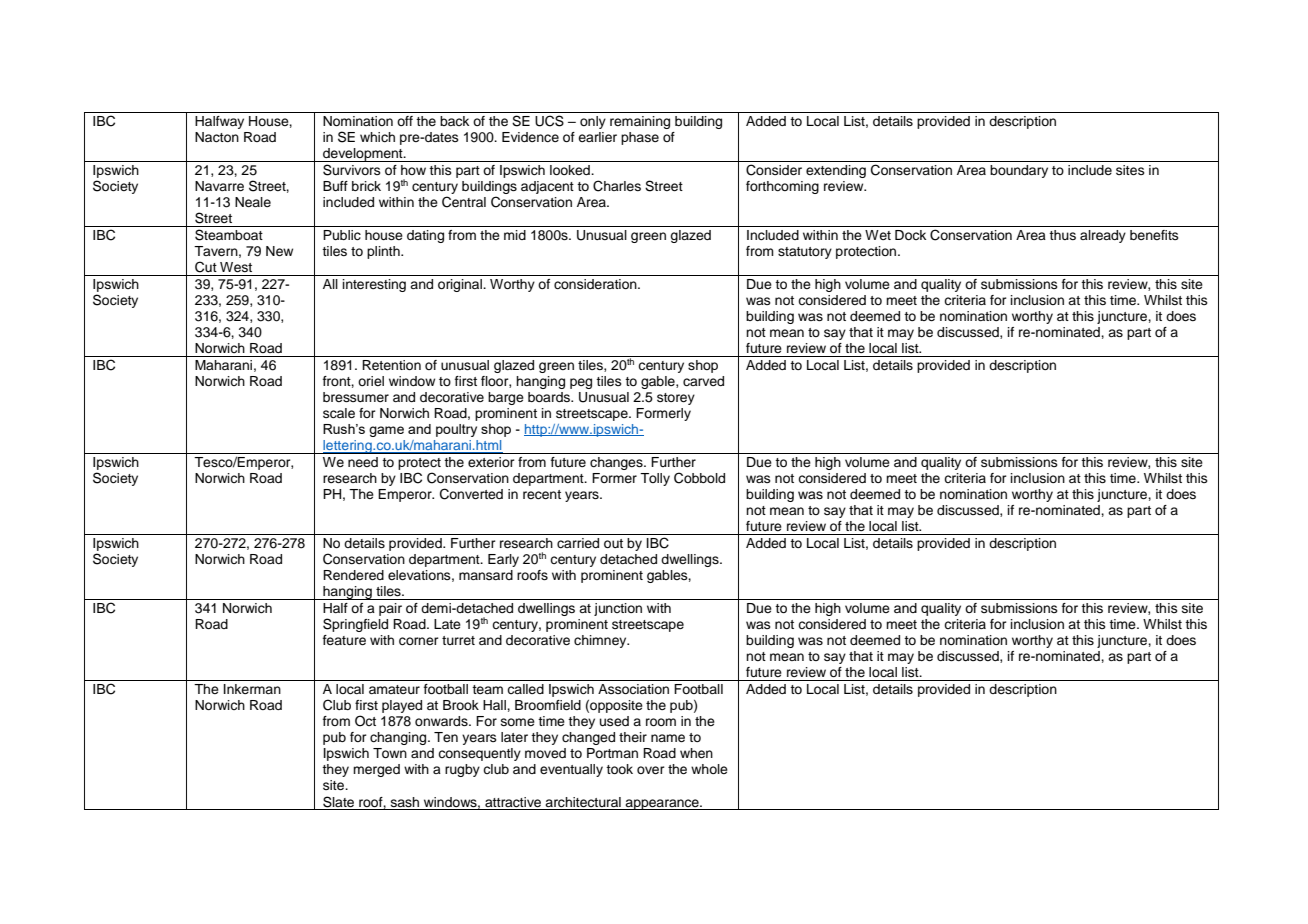 This screenshot has width=1308, height=924. I want to click on boundary, so click(1019, 171).
